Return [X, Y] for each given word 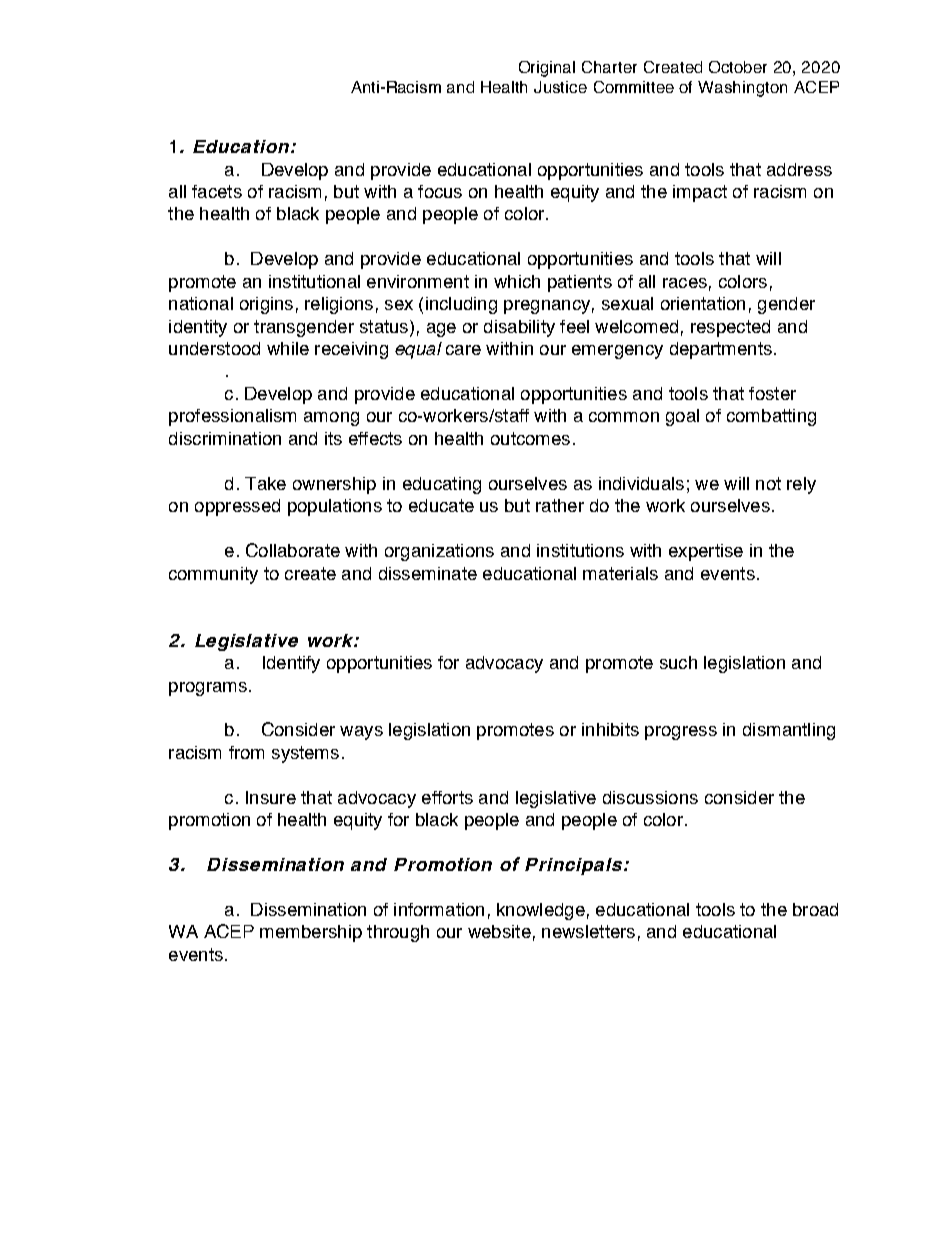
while [288, 348]
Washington [742, 89]
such [678, 662]
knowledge [541, 911]
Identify [291, 664]
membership [311, 933]
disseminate [428, 573]
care [463, 350]
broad [815, 909]
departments [721, 350]
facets [217, 191]
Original [547, 69]
